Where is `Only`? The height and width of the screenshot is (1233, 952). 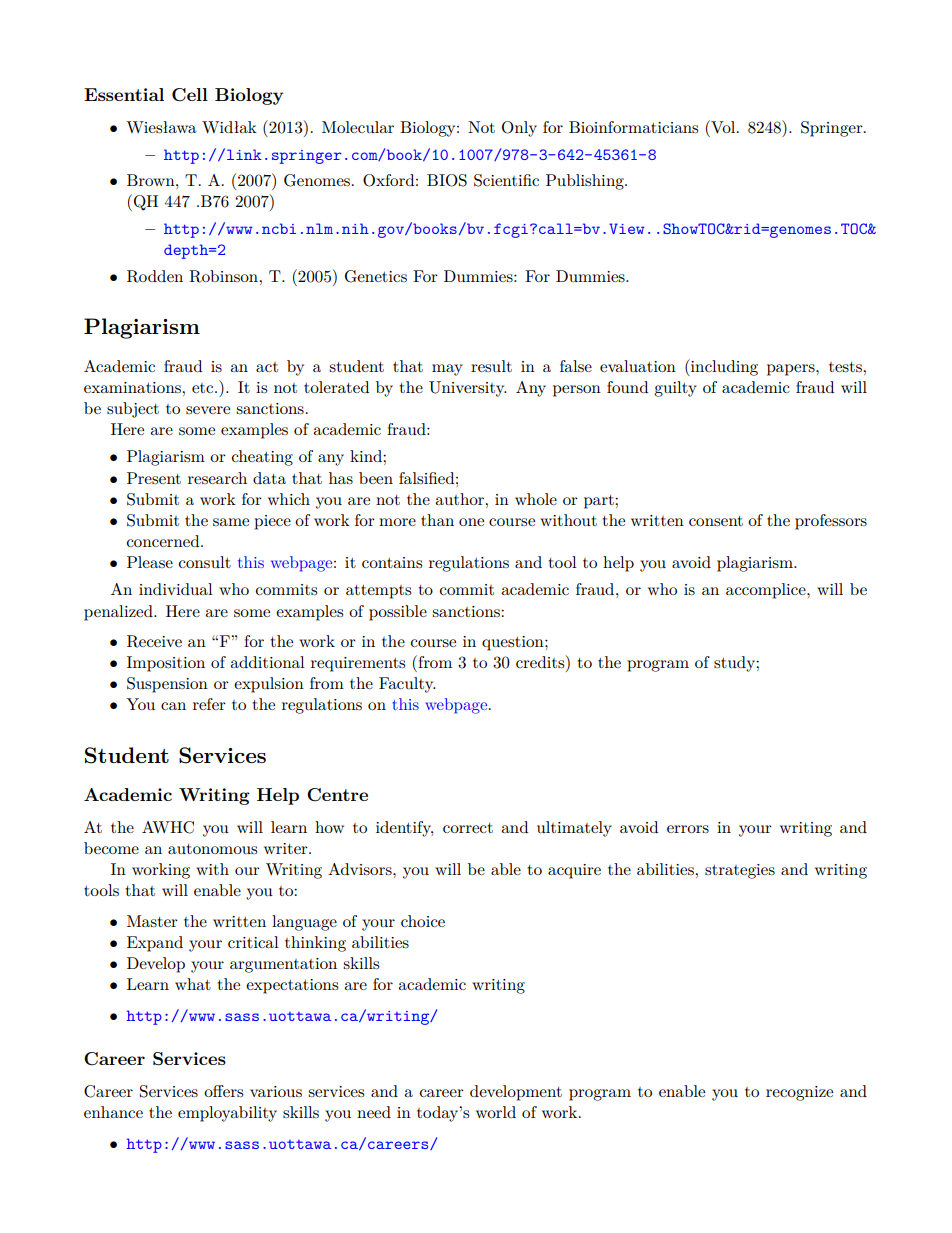
Only is located at coordinates (519, 129).
